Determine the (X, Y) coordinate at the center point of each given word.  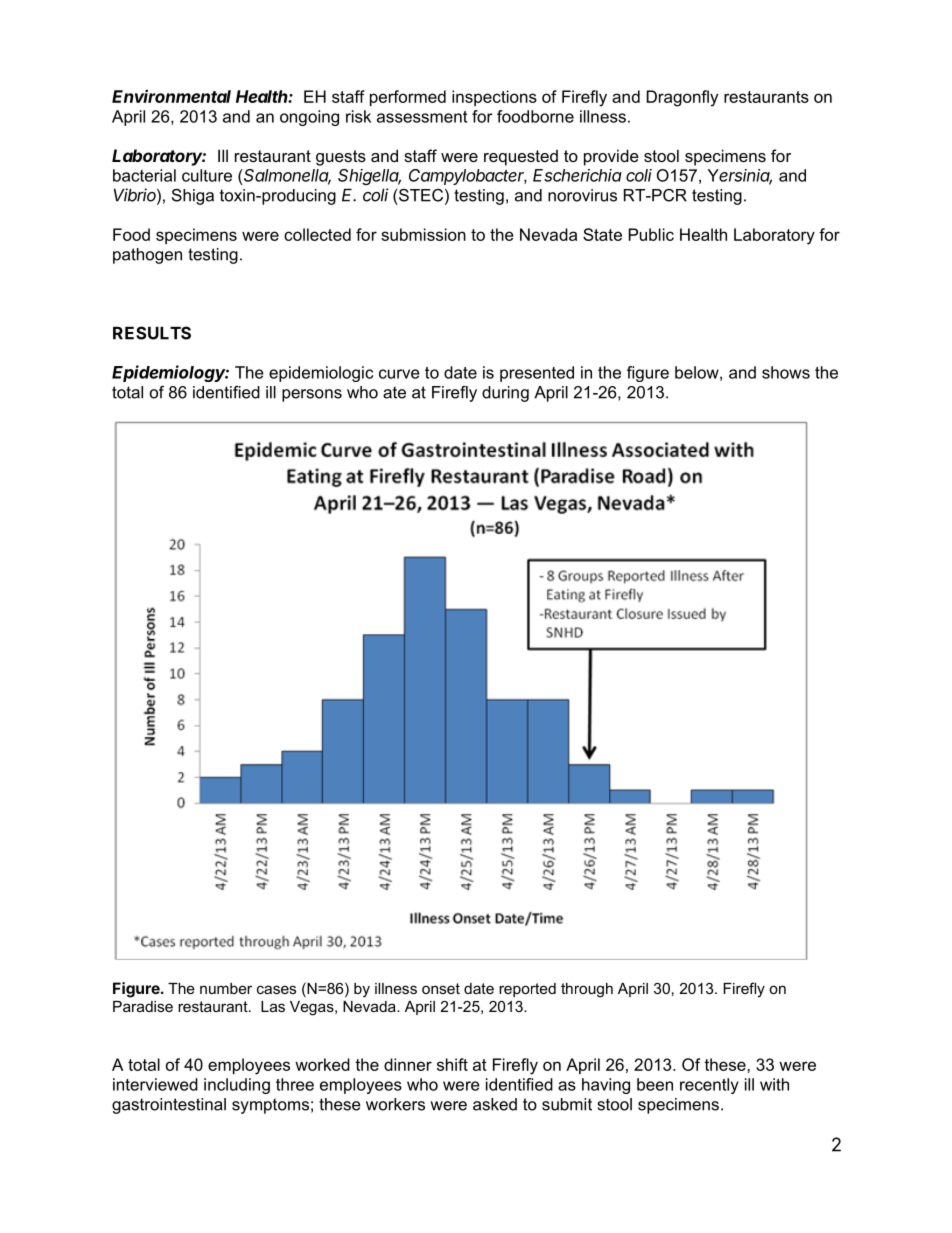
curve (399, 374)
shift (452, 1064)
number (226, 988)
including (237, 1086)
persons (312, 395)
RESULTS (152, 333)
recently (709, 1086)
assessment (422, 117)
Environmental (171, 96)
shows (786, 372)
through (587, 990)
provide (611, 157)
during (505, 394)
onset (441, 988)
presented (537, 374)
